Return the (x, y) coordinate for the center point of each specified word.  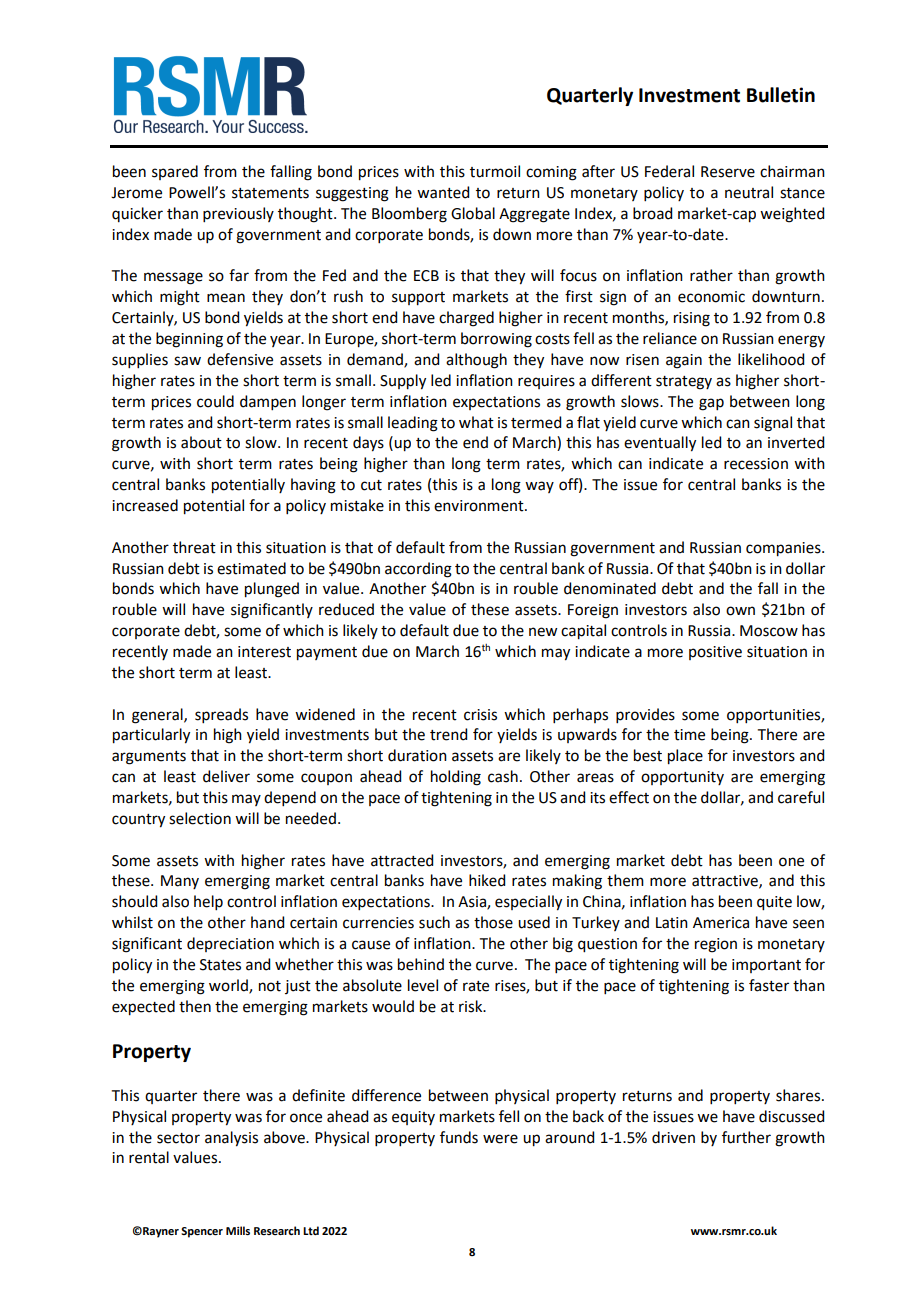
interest (264, 652)
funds (459, 1137)
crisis (480, 715)
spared (175, 172)
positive (715, 653)
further (746, 1137)
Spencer (202, 1232)
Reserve (728, 172)
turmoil (495, 171)
